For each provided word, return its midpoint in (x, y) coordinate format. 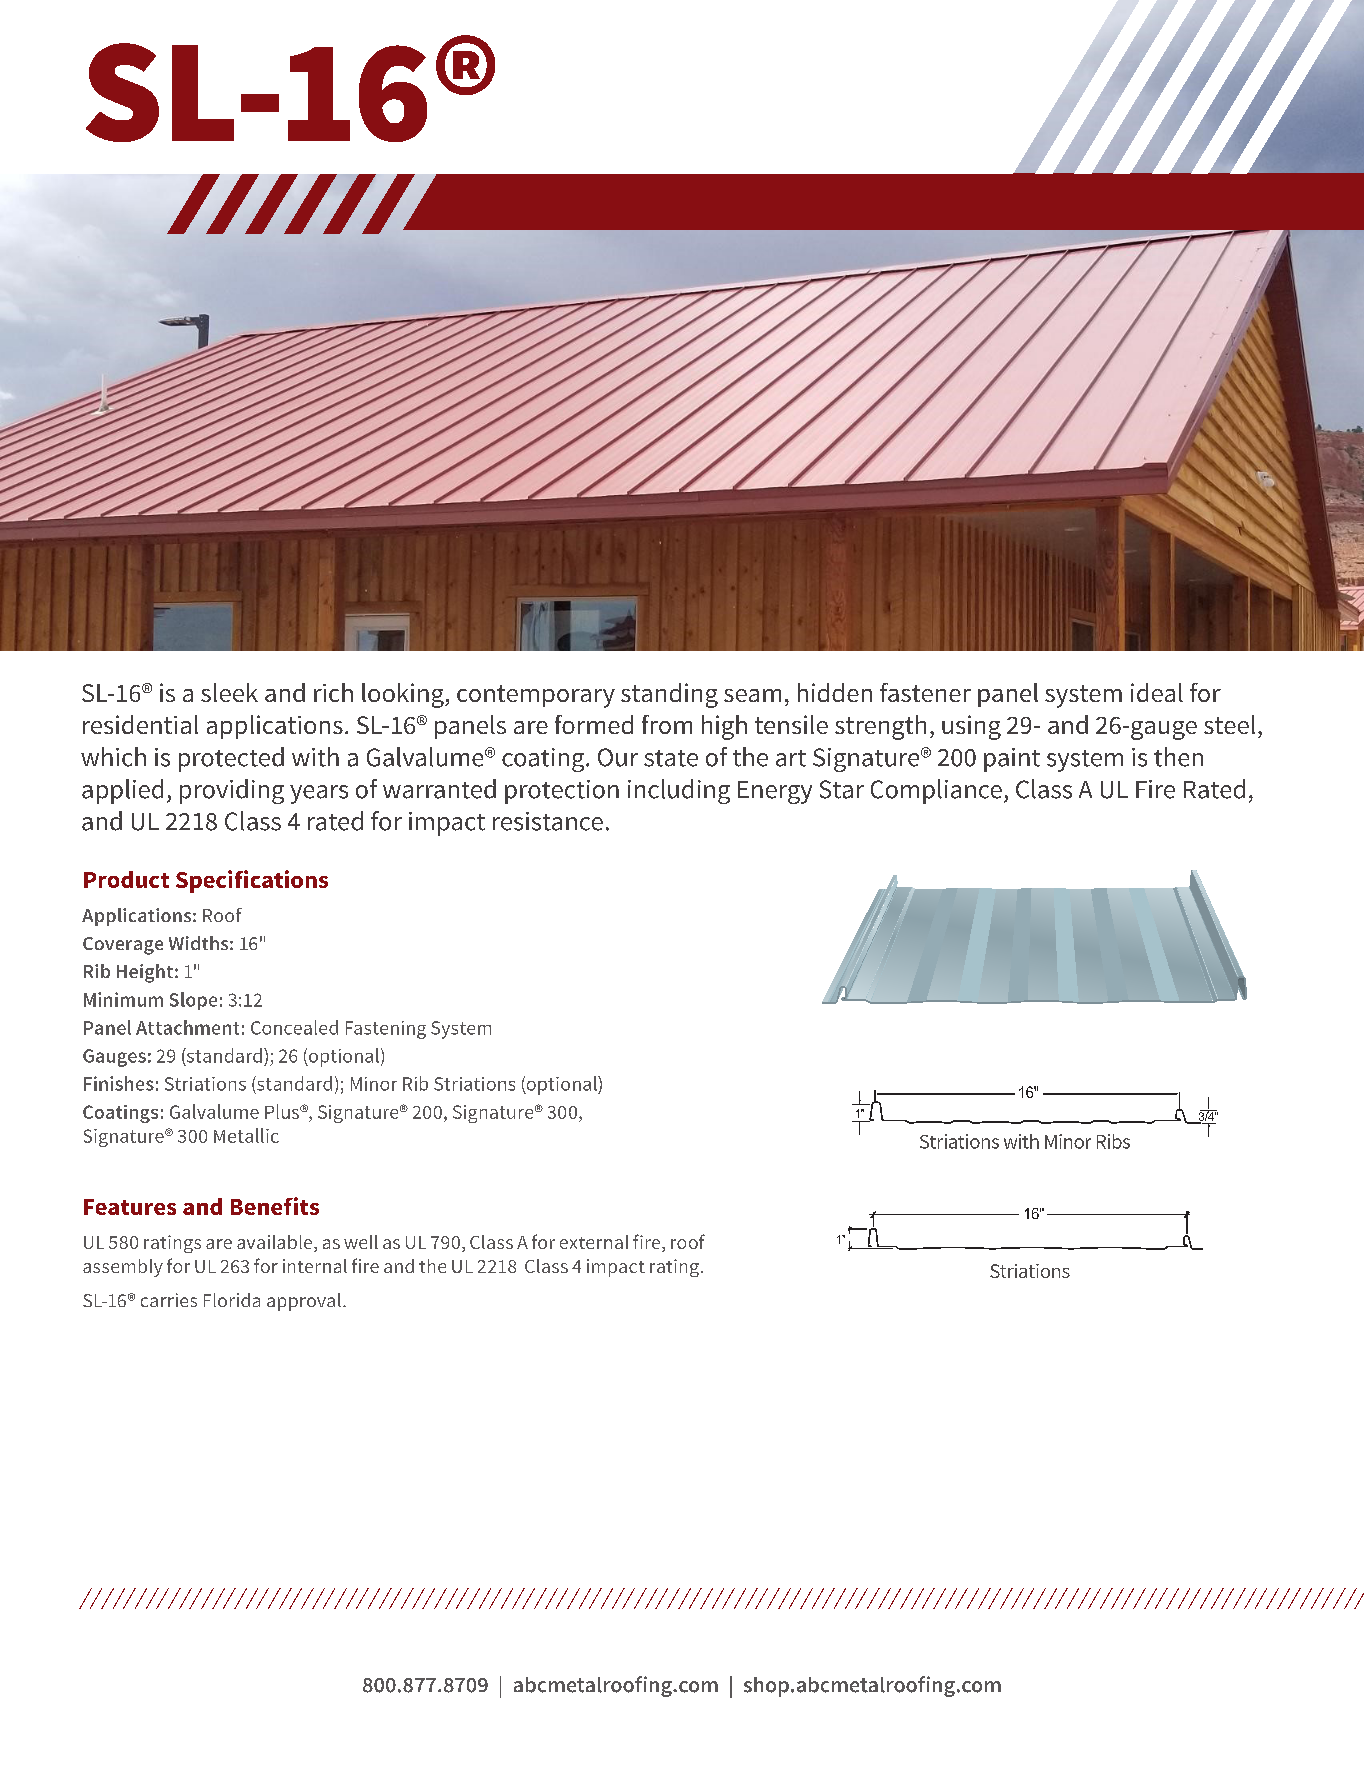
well (361, 1242)
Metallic (246, 1135)
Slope (193, 1001)
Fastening (386, 1030)
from (667, 724)
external (594, 1242)
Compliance (936, 791)
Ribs (1113, 1141)
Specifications (252, 881)
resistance (548, 821)
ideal (1157, 692)
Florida (232, 1300)
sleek (229, 692)
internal (315, 1266)
